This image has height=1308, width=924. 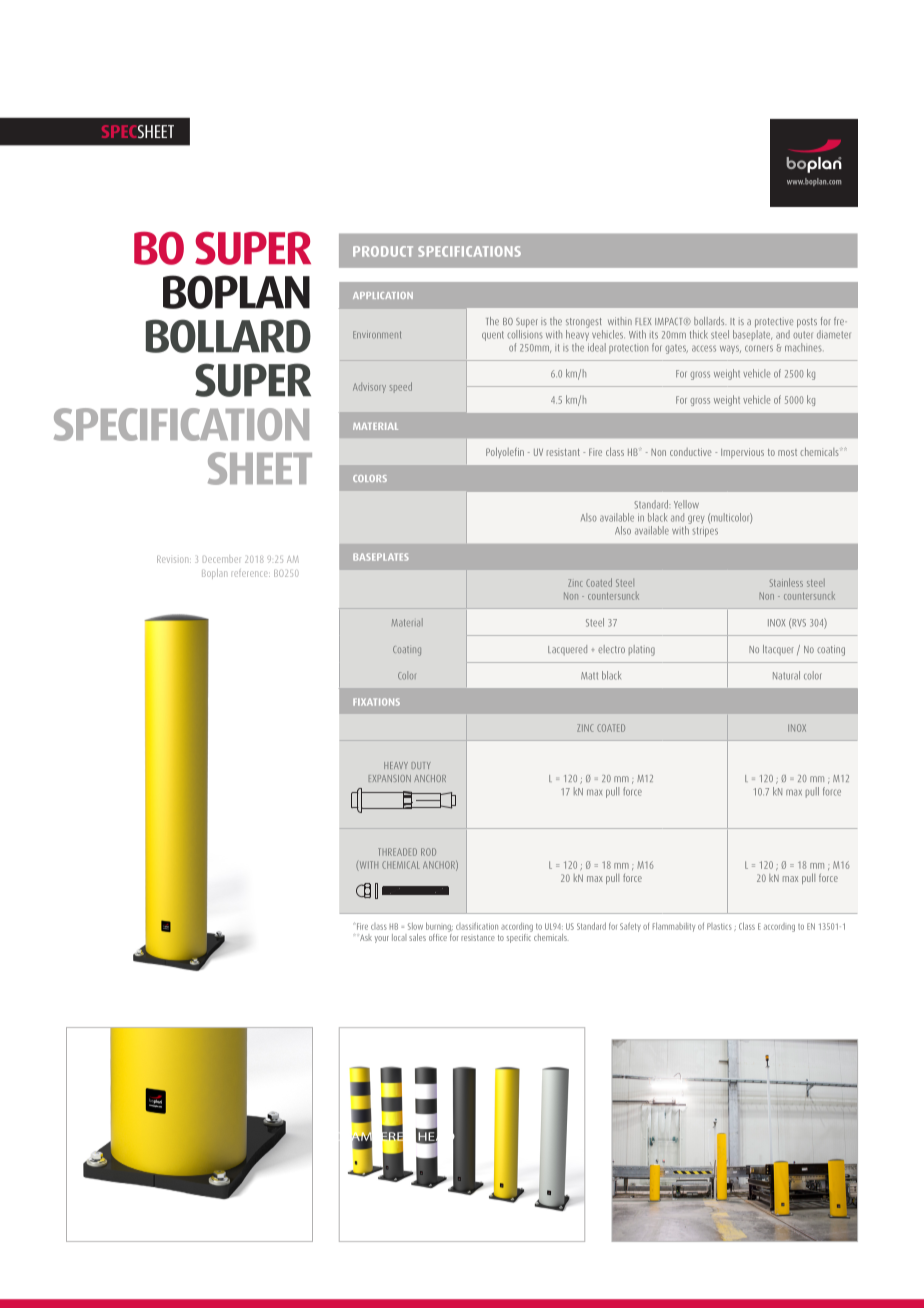 What do you see at coordinates (376, 702) in the image?
I see `FIXATIONS` at bounding box center [376, 702].
